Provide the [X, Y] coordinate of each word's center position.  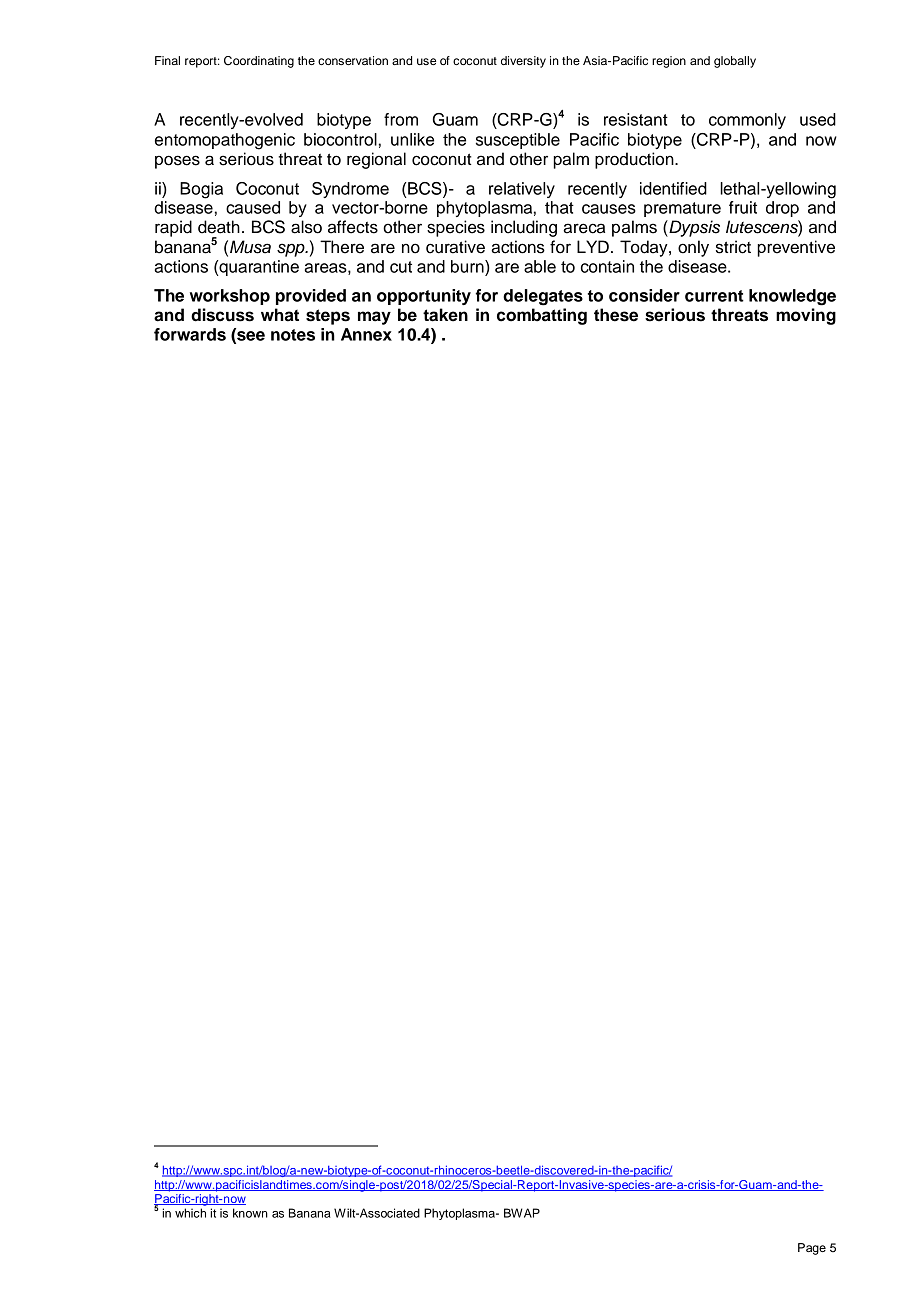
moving [806, 316]
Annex [366, 334]
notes [293, 335]
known [250, 1213]
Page [812, 1249]
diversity [523, 62]
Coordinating [259, 62]
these [616, 315]
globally [735, 62]
